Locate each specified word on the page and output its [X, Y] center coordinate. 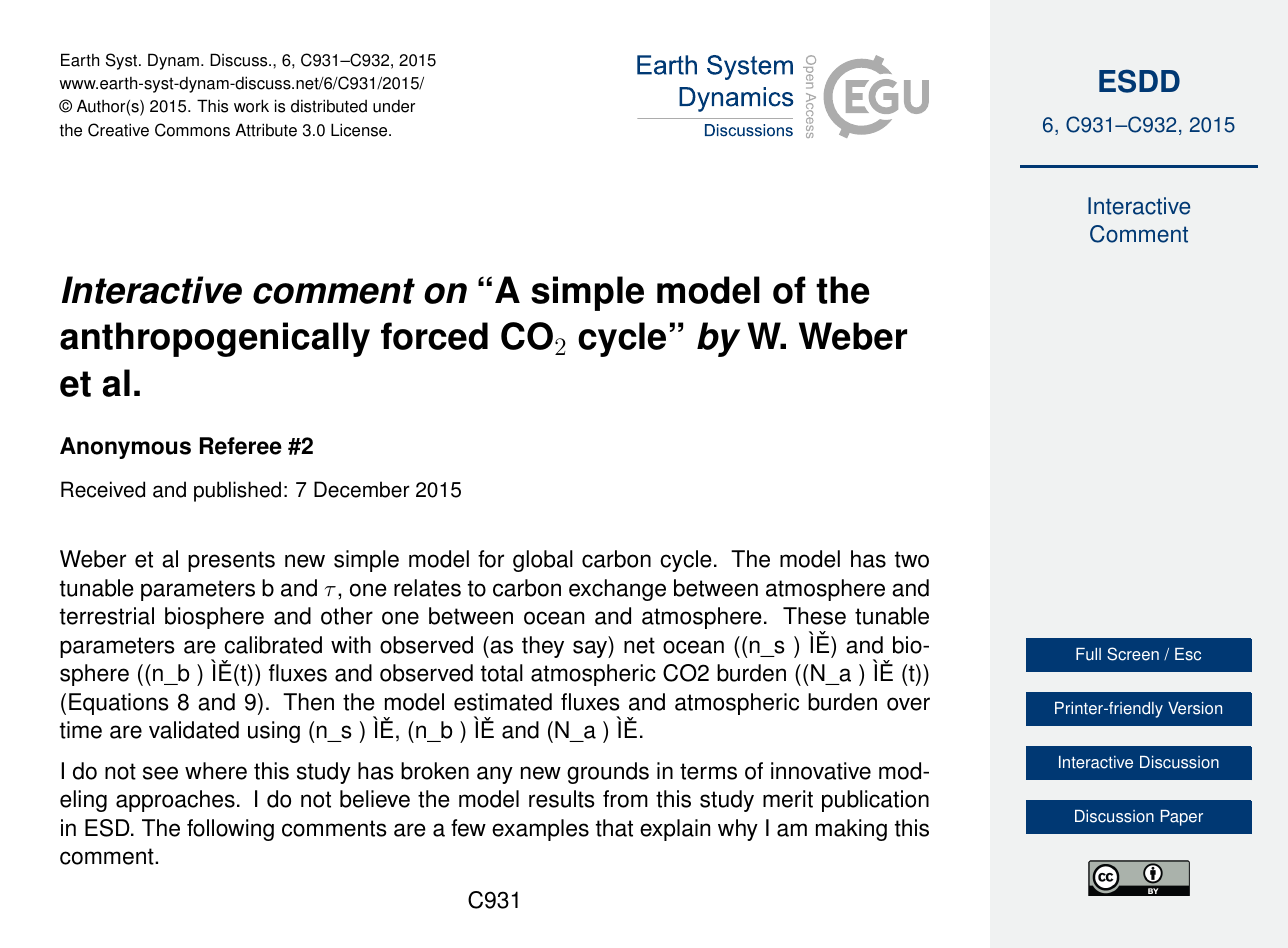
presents [231, 561]
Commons [192, 130]
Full [1088, 654]
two [912, 559]
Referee [241, 446]
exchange [617, 590]
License [360, 130]
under [394, 106]
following [230, 830]
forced [434, 336]
